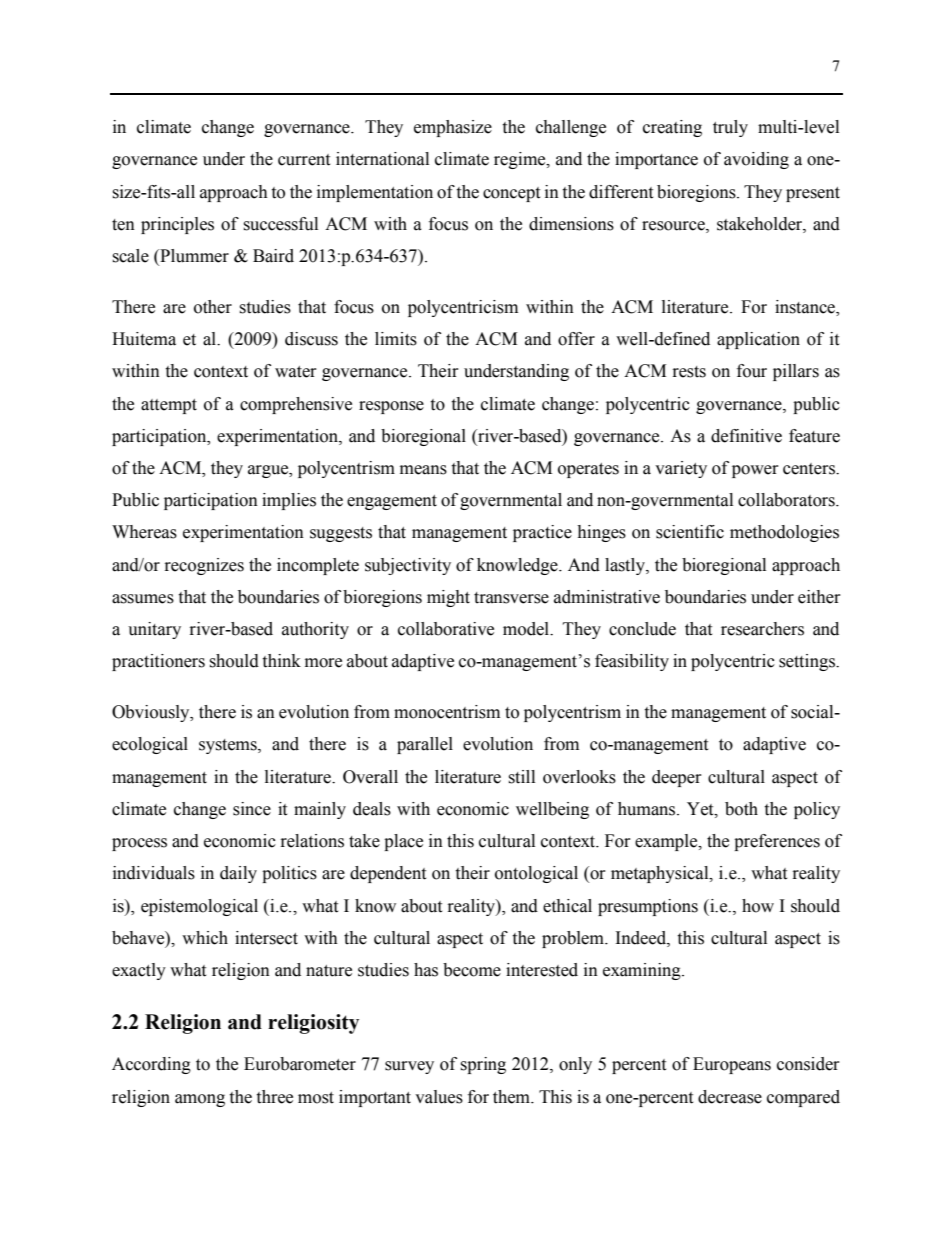  Describe the element at coordinates (521, 160) in the screenshot. I see `regime` at that location.
